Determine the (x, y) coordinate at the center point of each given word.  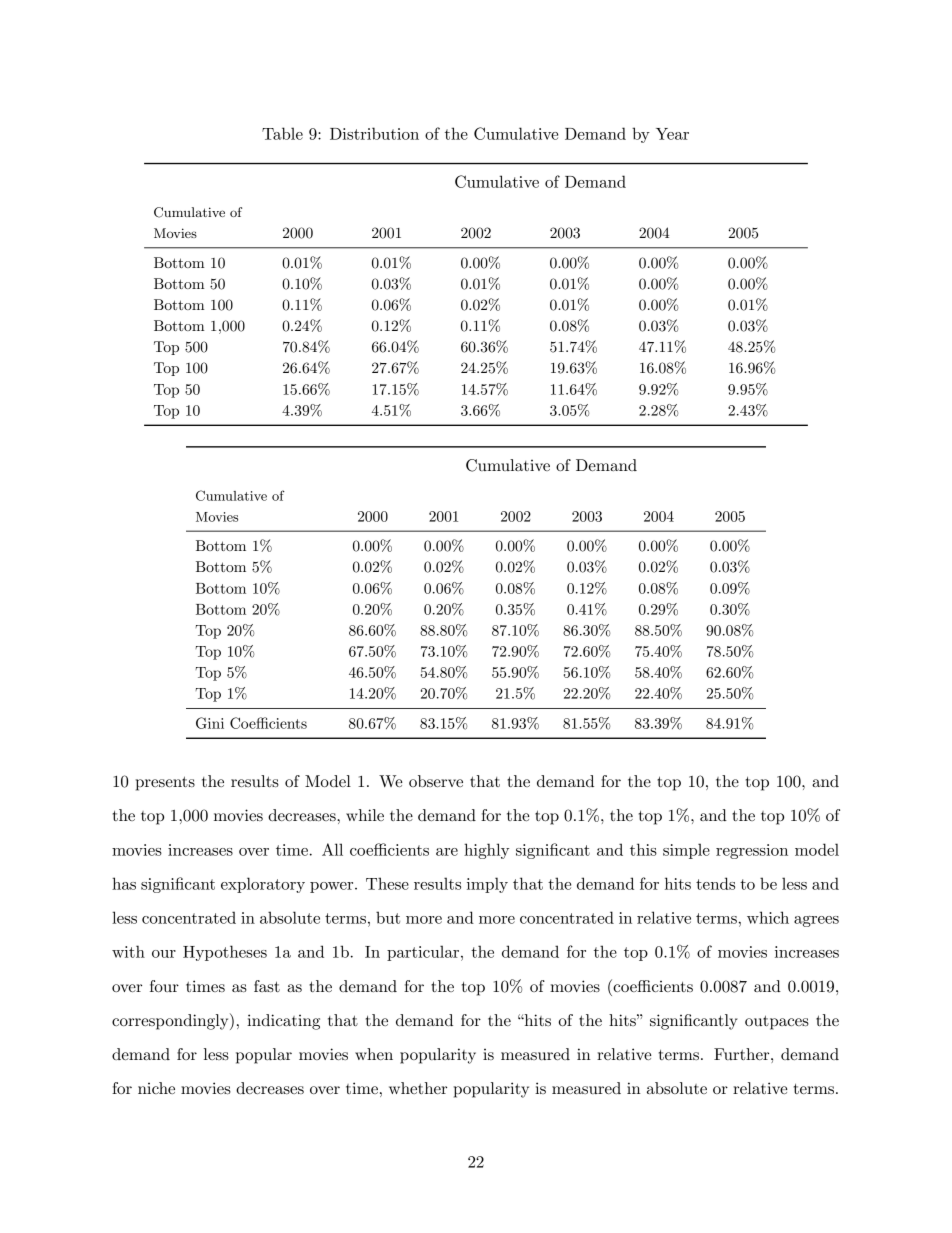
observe (436, 781)
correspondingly (171, 1021)
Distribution (374, 133)
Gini (210, 723)
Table (282, 133)
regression (752, 851)
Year (672, 134)
